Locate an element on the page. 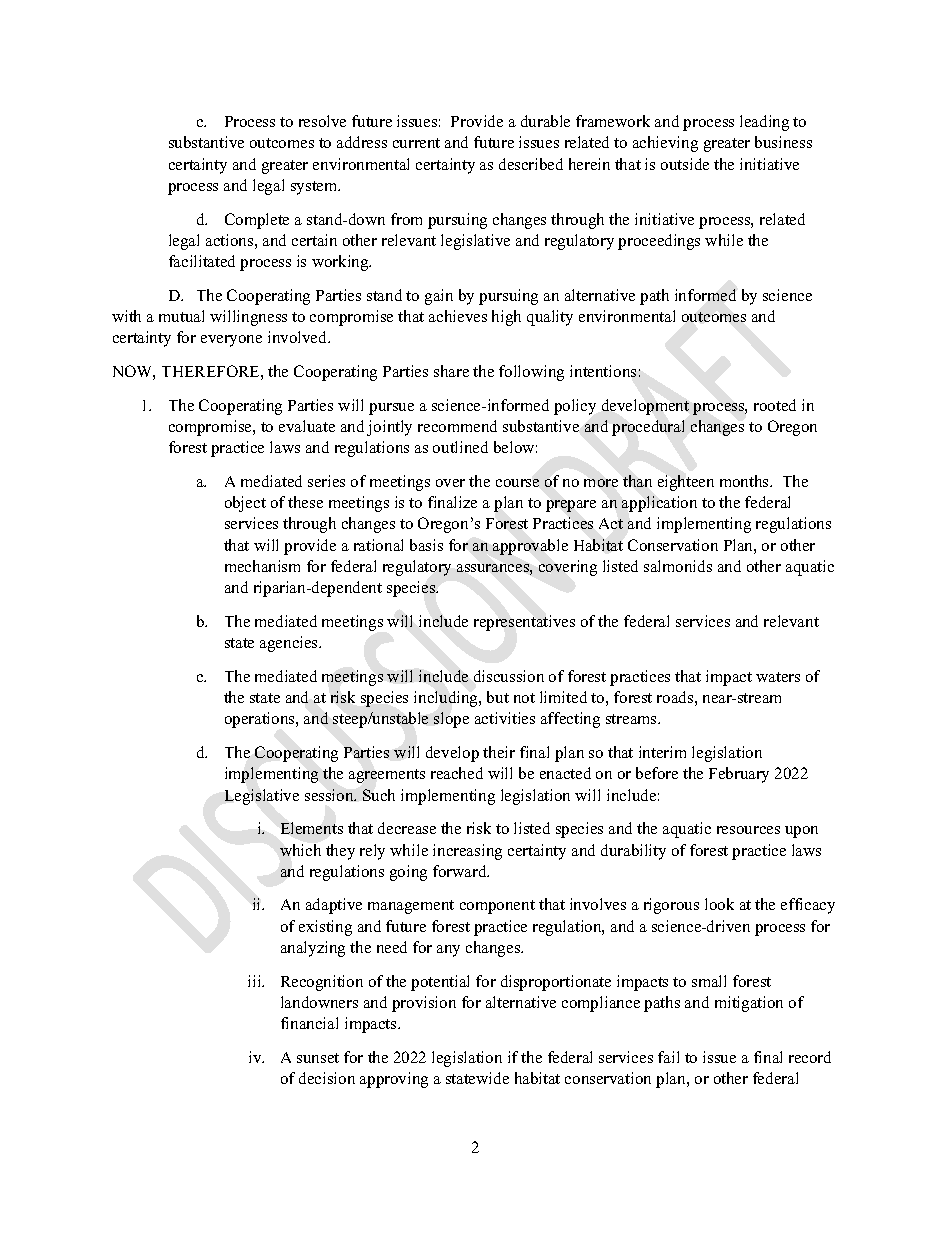 The height and width of the image is (1233, 952). outside is located at coordinates (685, 164).
